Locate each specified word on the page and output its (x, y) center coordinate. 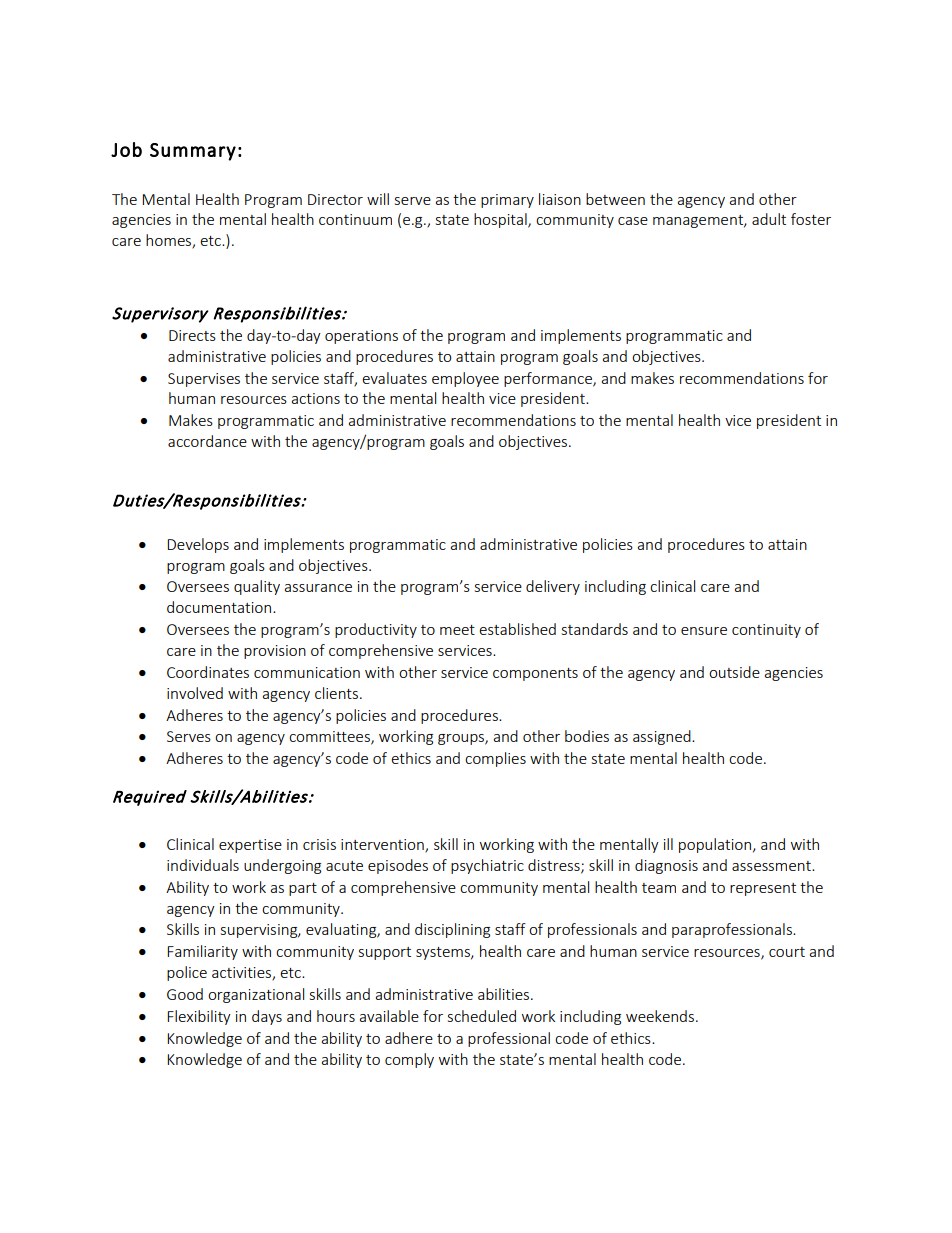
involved (195, 693)
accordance (207, 441)
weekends (661, 1016)
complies (495, 759)
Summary (193, 152)
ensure (704, 631)
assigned (663, 737)
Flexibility (199, 1017)
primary (507, 201)
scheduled (482, 1016)
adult (769, 219)
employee (465, 379)
